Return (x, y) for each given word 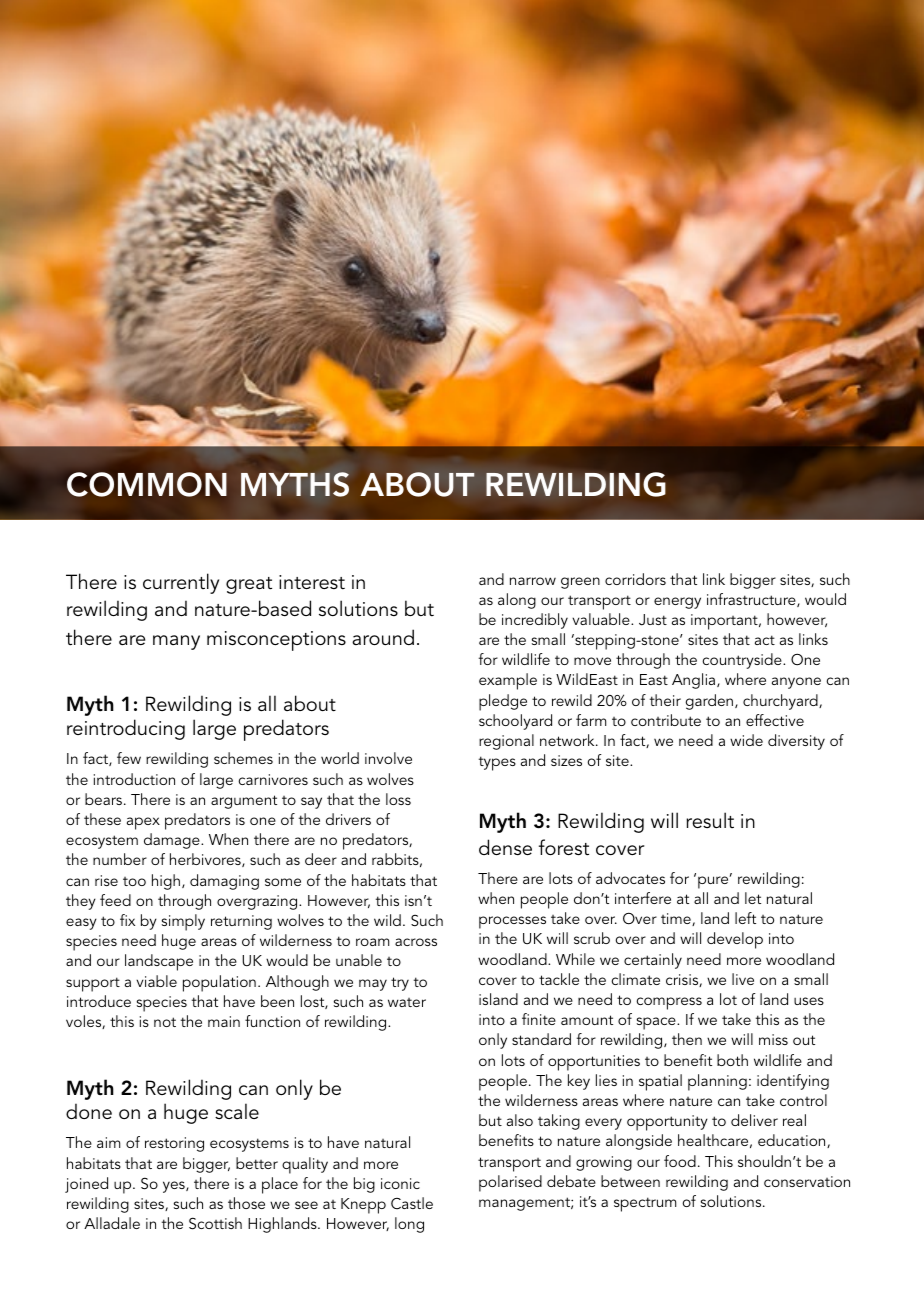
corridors (635, 579)
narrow (533, 581)
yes (175, 1187)
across (416, 942)
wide (746, 740)
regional (506, 742)
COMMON (147, 484)
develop (735, 940)
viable (156, 981)
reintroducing (126, 729)
